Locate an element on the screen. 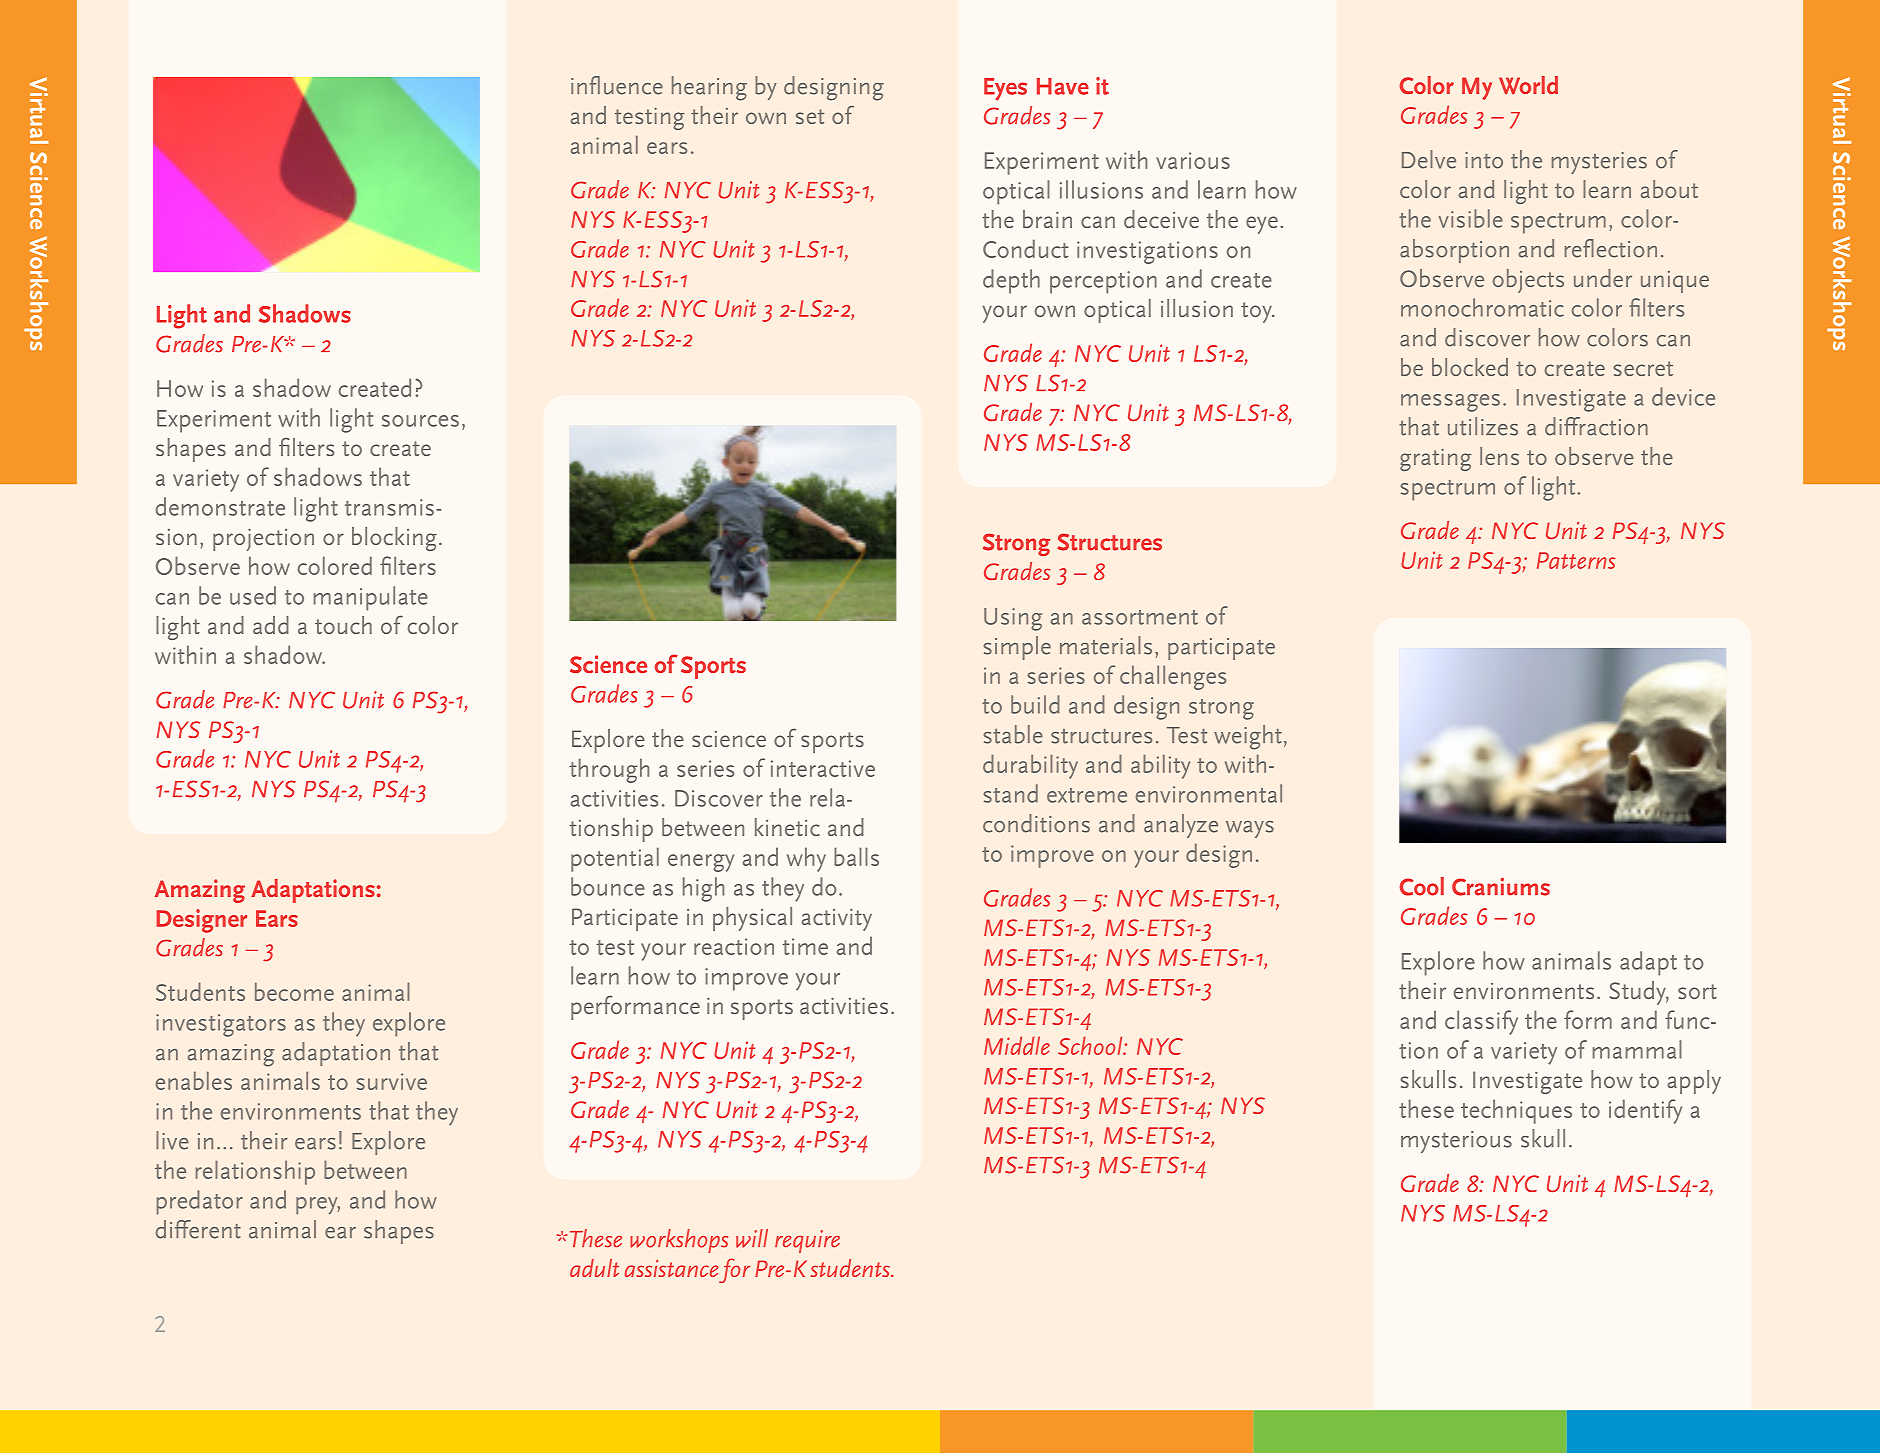 The image size is (1880, 1453). require is located at coordinates (807, 1241).
